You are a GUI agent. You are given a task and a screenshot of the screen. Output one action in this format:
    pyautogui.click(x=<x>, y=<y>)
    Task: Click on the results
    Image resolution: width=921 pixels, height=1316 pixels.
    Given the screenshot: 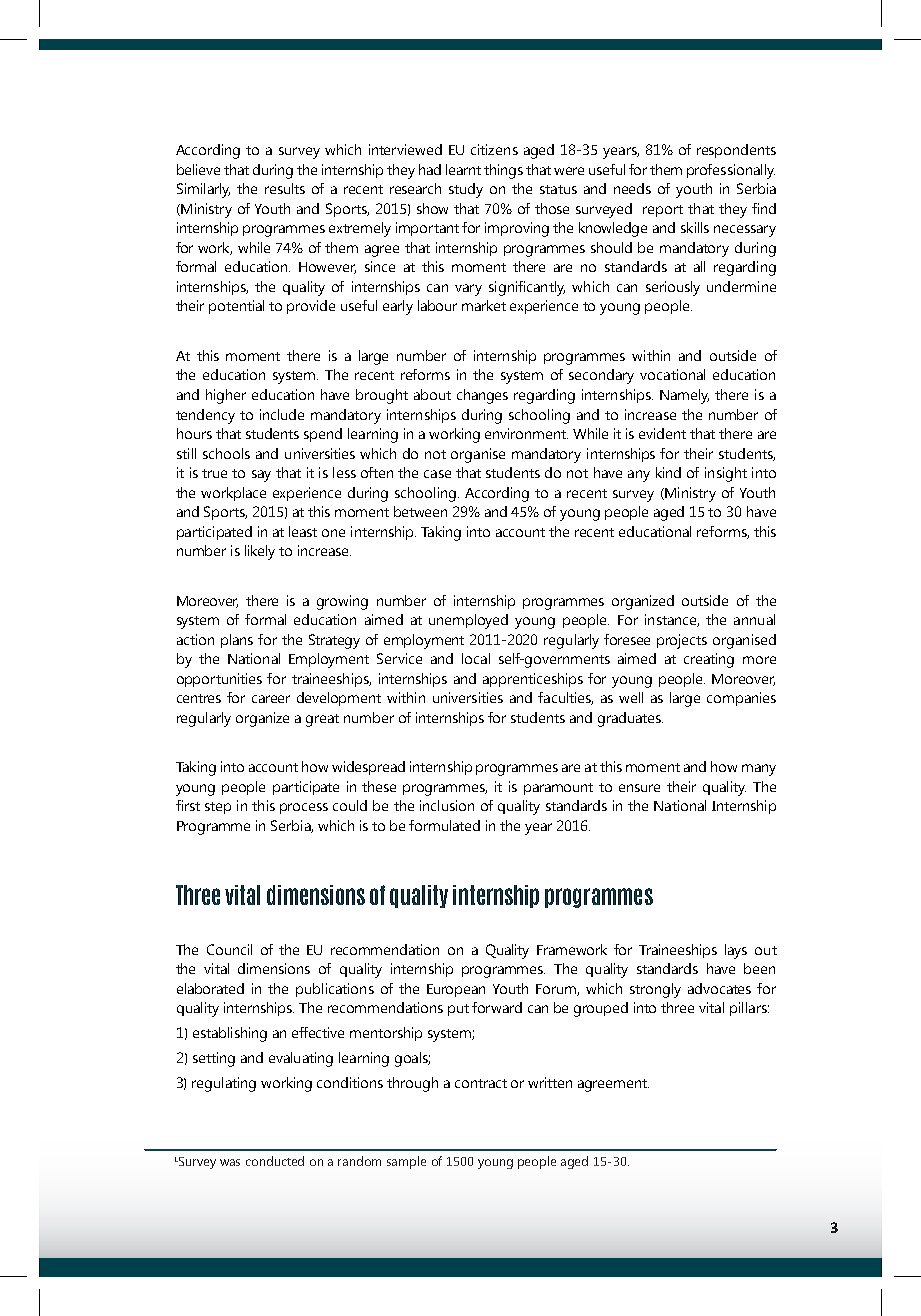 What is the action you would take?
    pyautogui.click(x=285, y=188)
